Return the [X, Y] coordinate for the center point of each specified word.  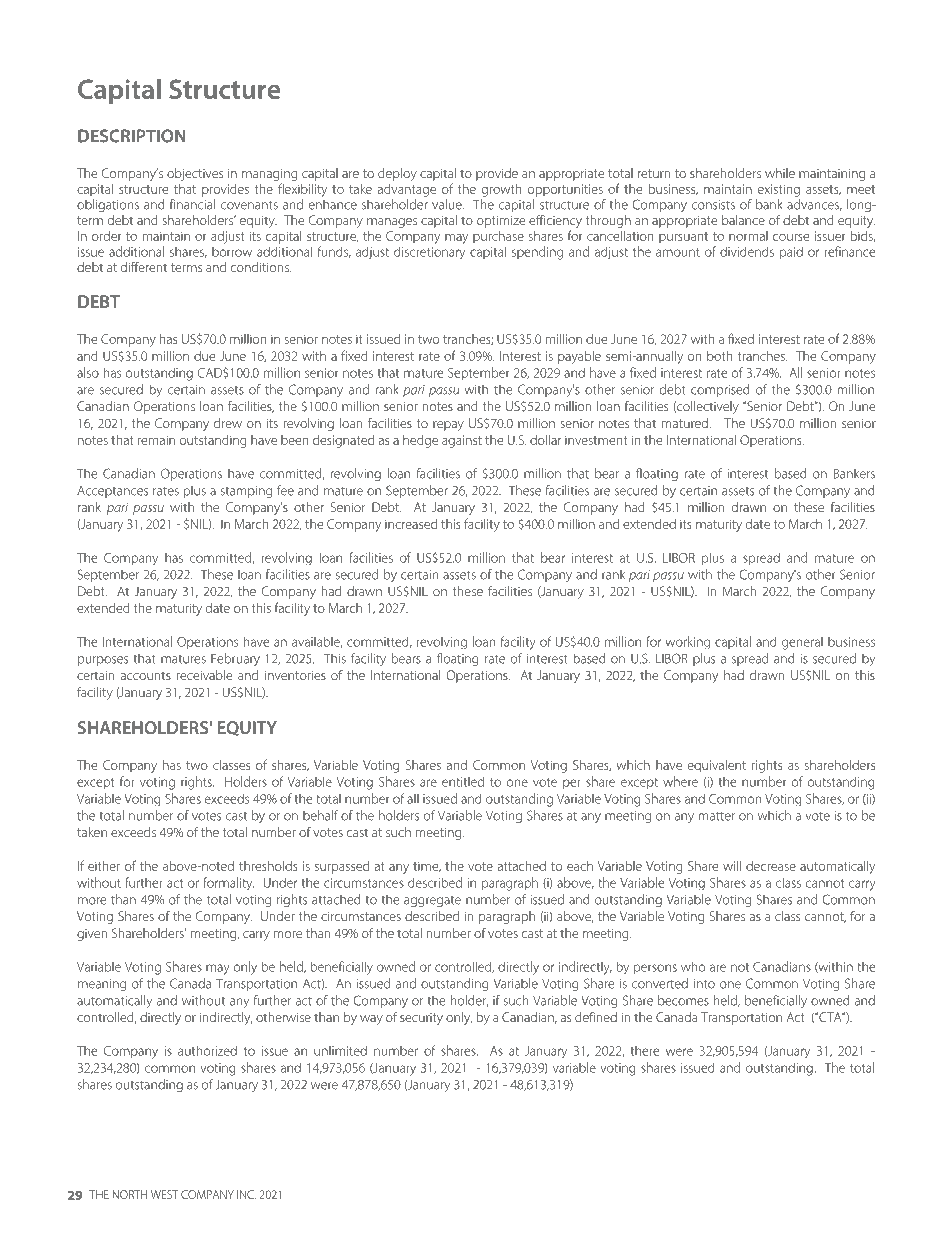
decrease [771, 866]
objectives [195, 174]
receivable [204, 675]
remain [156, 440]
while [780, 173]
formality [228, 884]
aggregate [432, 901]
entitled [463, 782]
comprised [720, 390]
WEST [165, 1194]
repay [448, 426]
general [802, 643]
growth [501, 190]
